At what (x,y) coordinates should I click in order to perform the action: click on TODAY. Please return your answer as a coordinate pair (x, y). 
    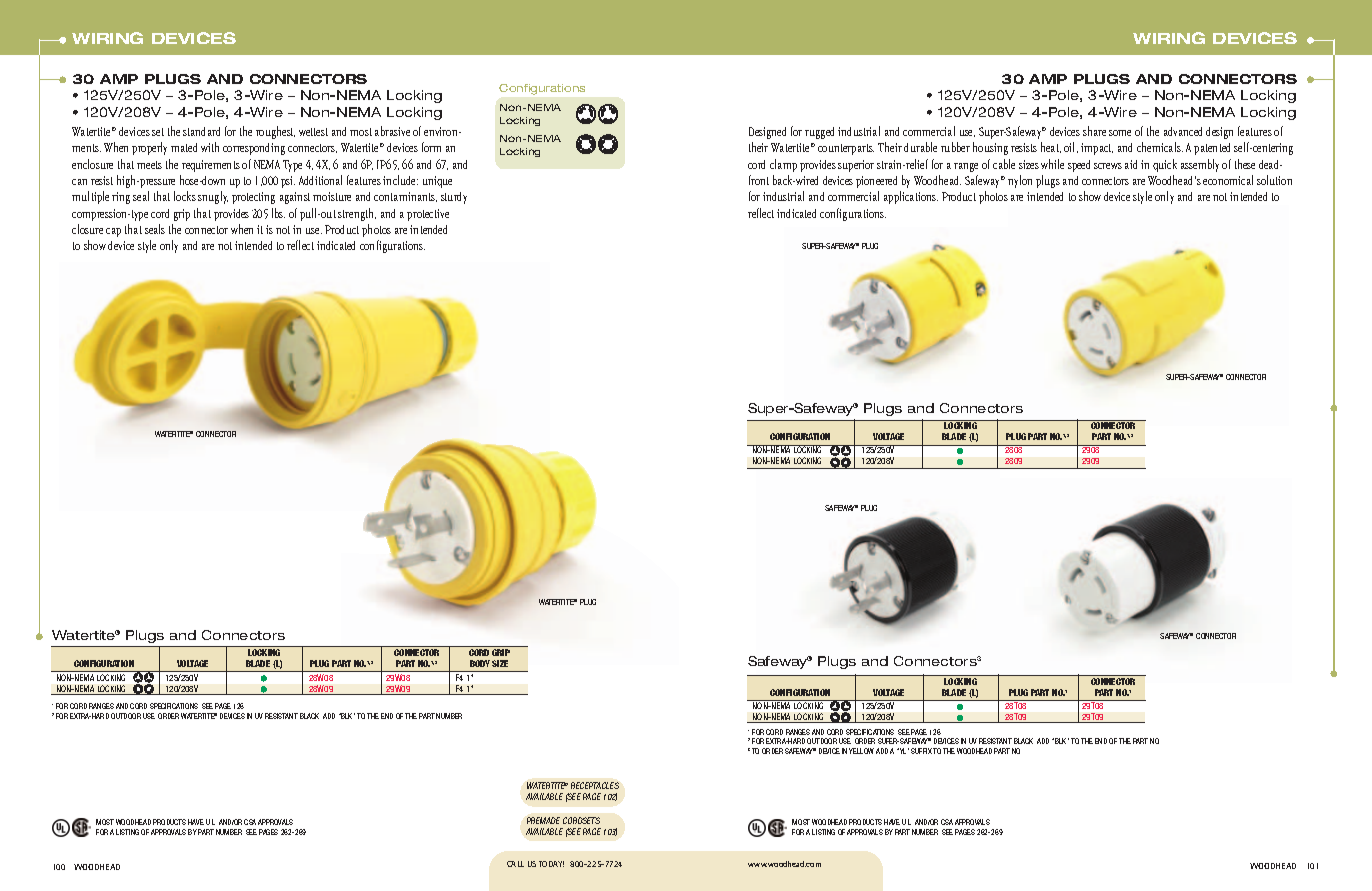
    Looking at the image, I should click on (551, 864).
